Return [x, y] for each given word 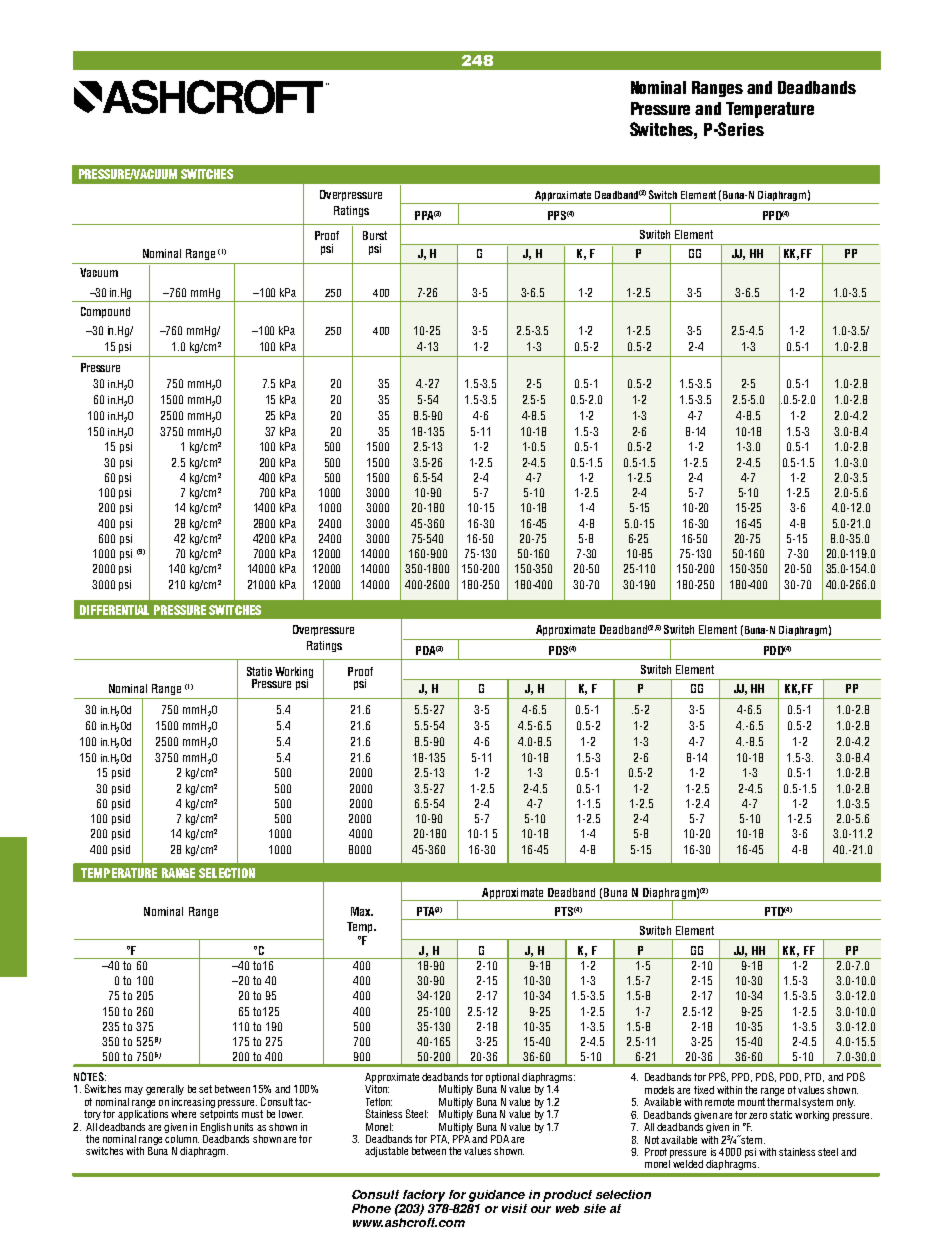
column [182, 1137]
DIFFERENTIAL [114, 610]
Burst [375, 235]
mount [751, 1102]
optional [502, 1078]
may [134, 1091]
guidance [497, 1196]
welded [688, 1164]
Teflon [379, 1102]
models [659, 1090]
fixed [704, 1090]
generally [165, 1090]
